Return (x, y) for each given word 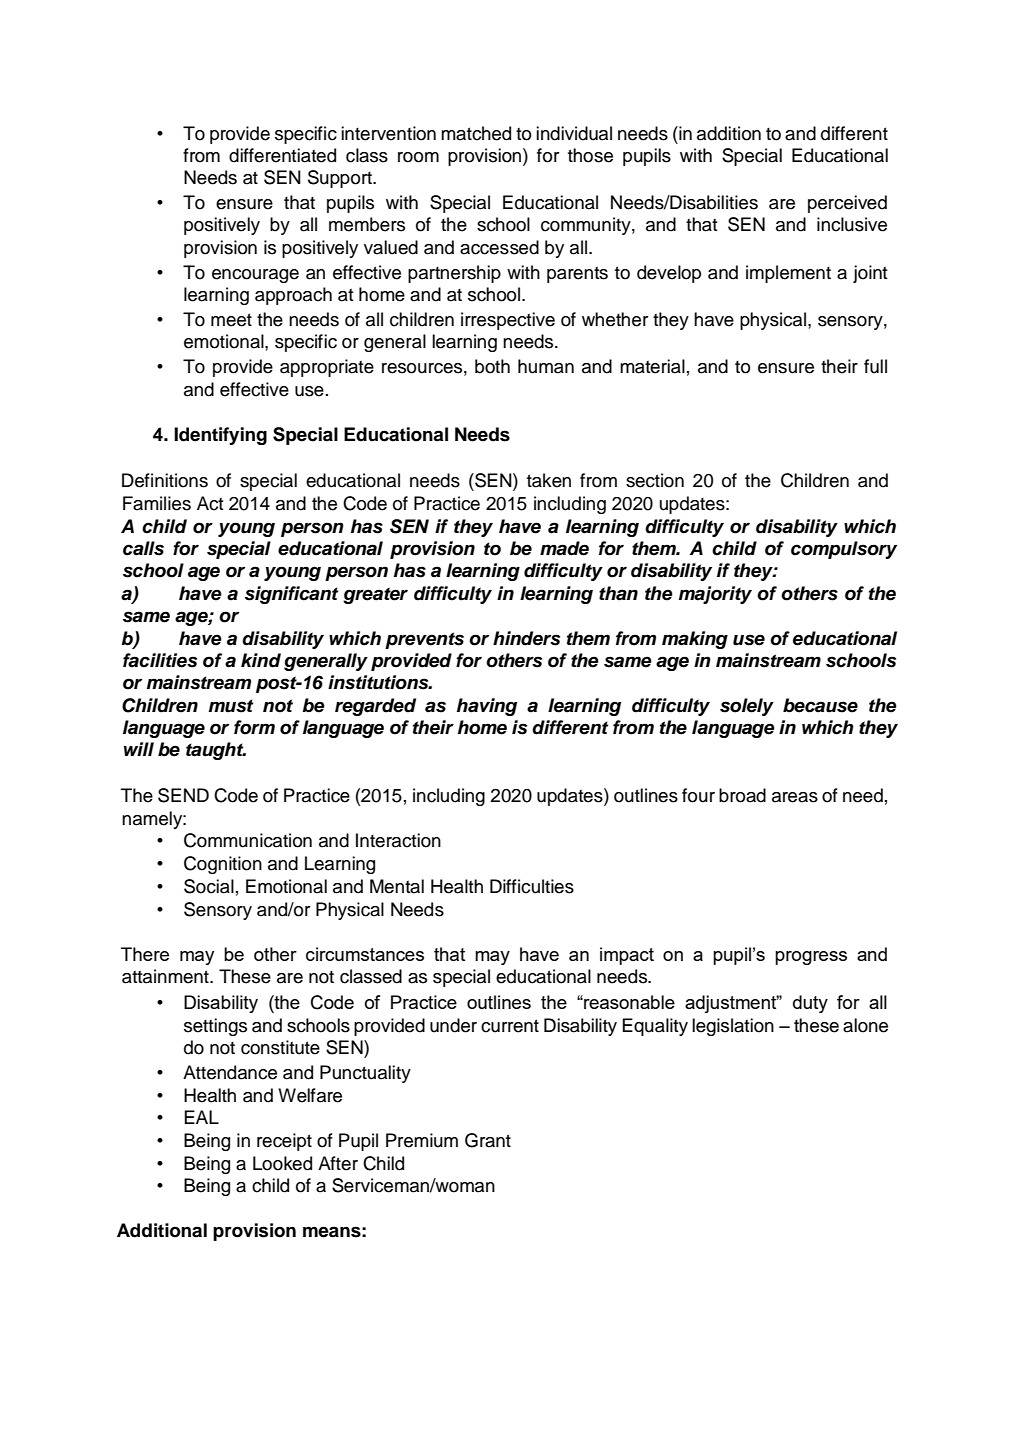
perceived (847, 204)
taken (549, 480)
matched (476, 133)
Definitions (165, 480)
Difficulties (532, 886)
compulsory (844, 550)
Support (341, 179)
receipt (284, 1142)
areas (795, 797)
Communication (248, 840)
